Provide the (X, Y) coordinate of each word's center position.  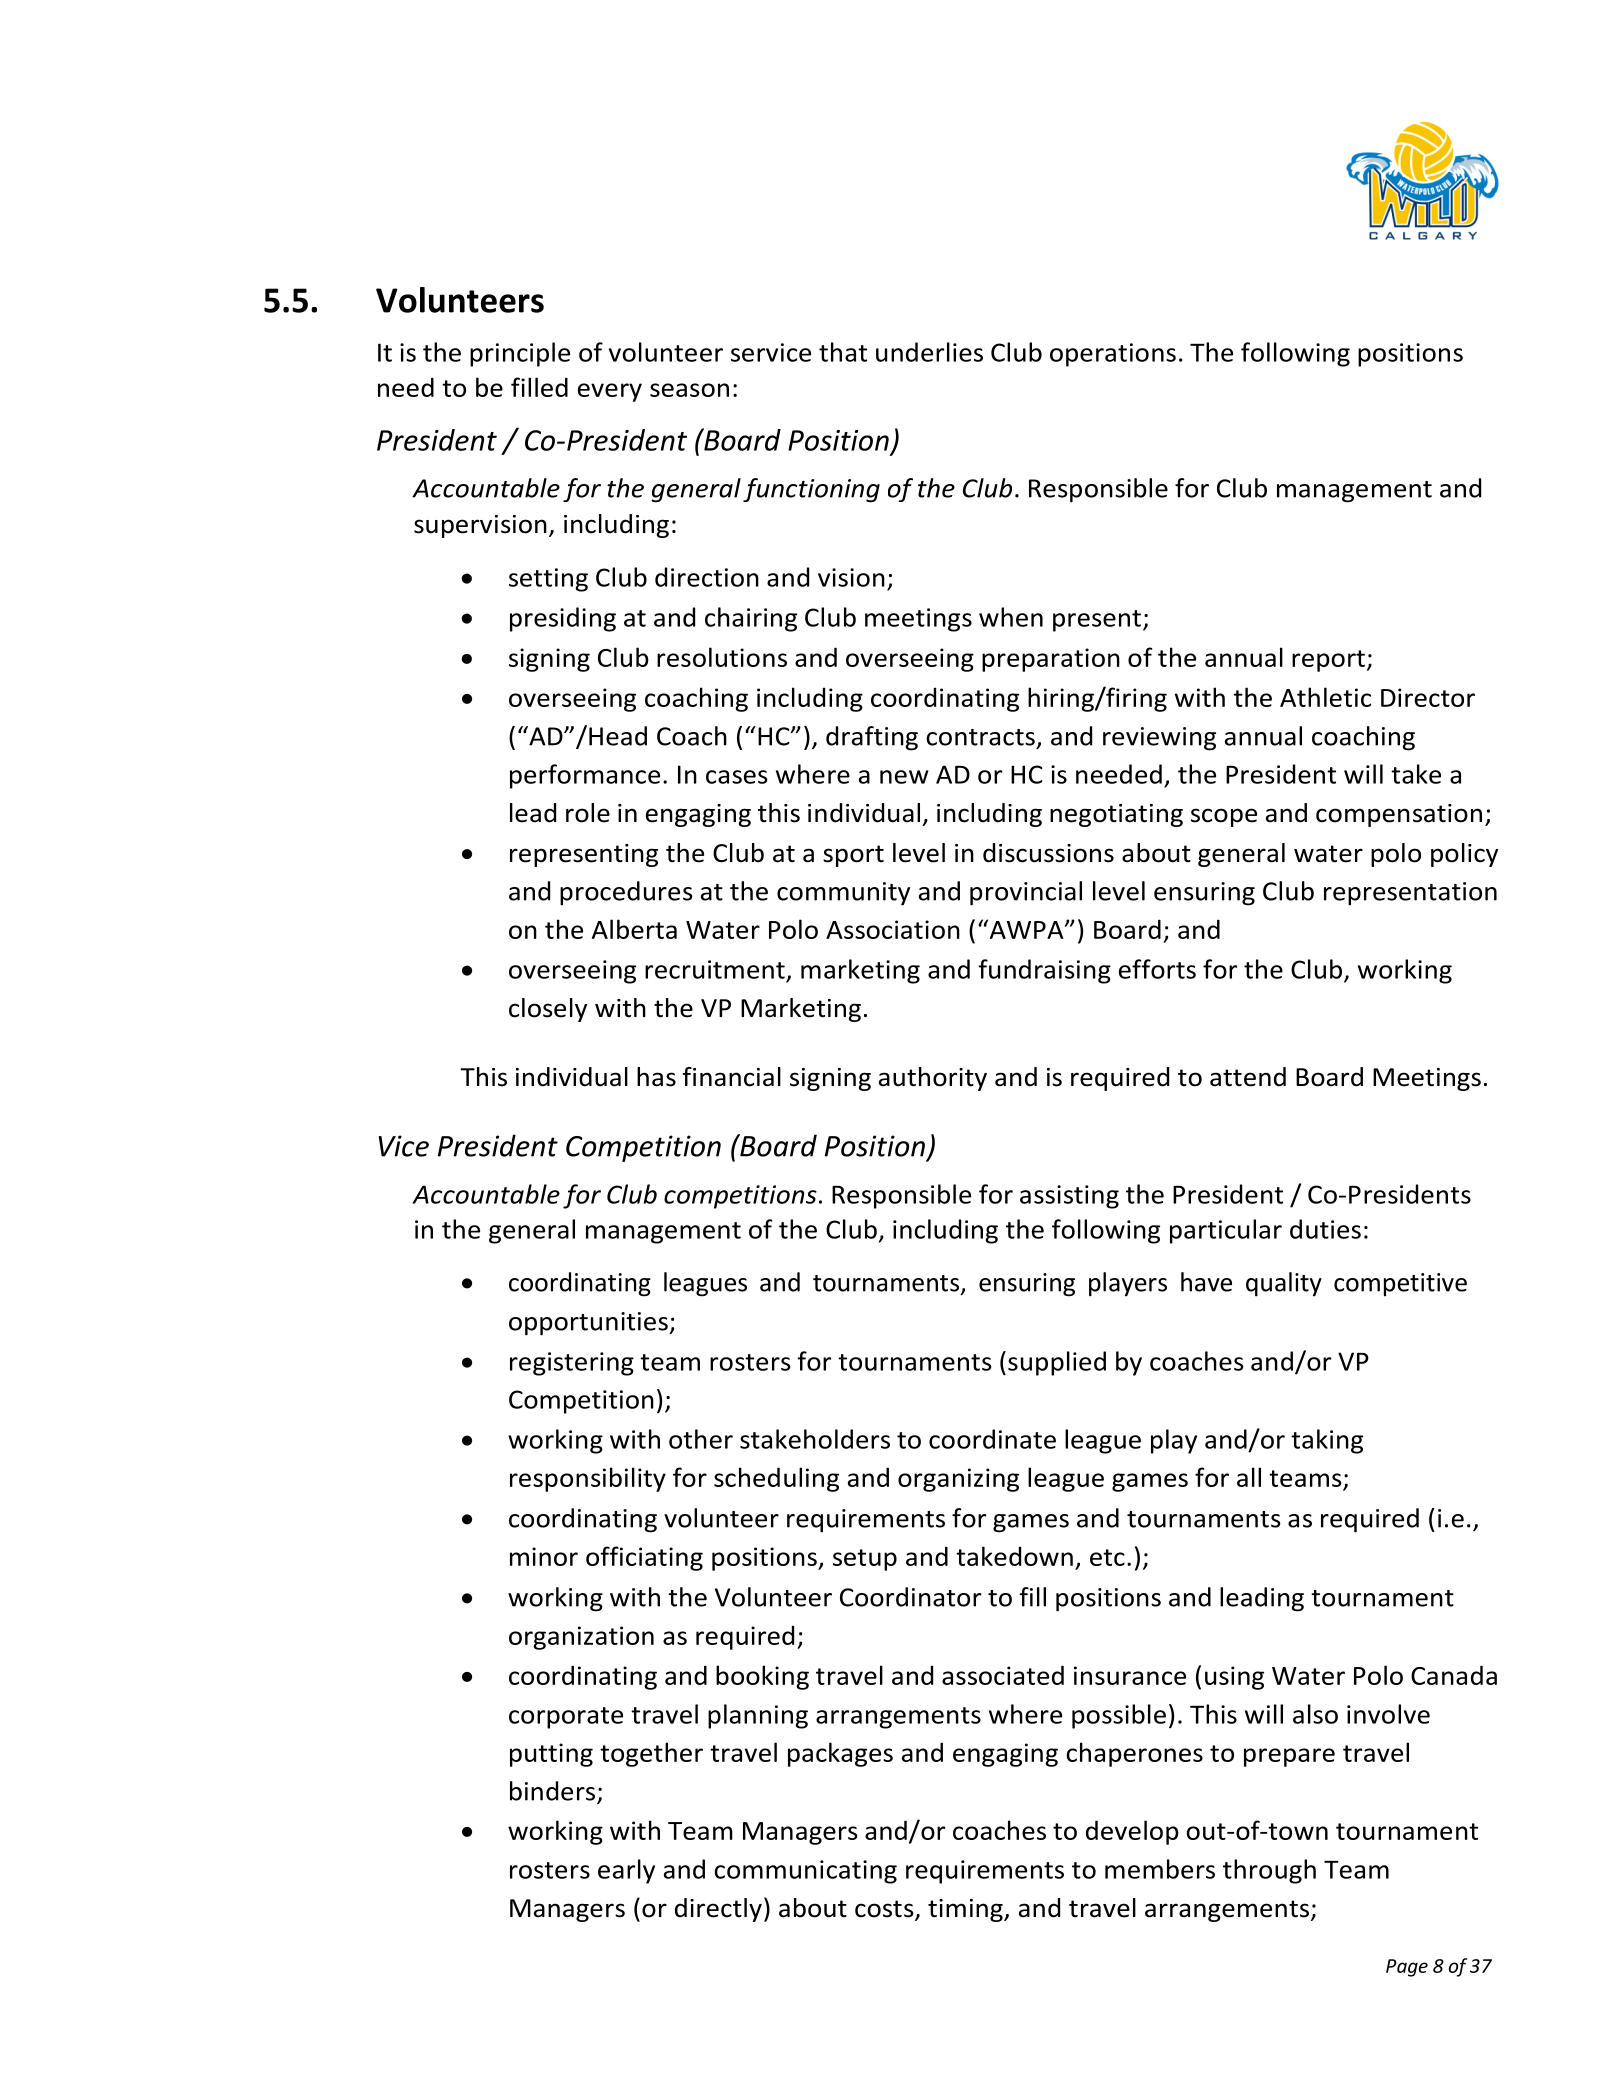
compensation (1399, 815)
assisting (1069, 1197)
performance (585, 776)
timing (966, 1910)
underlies (929, 352)
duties (1325, 1229)
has (656, 1077)
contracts (980, 737)
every (610, 392)
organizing (958, 1480)
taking (1327, 1441)
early (626, 1871)
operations (1113, 355)
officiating (644, 1558)
